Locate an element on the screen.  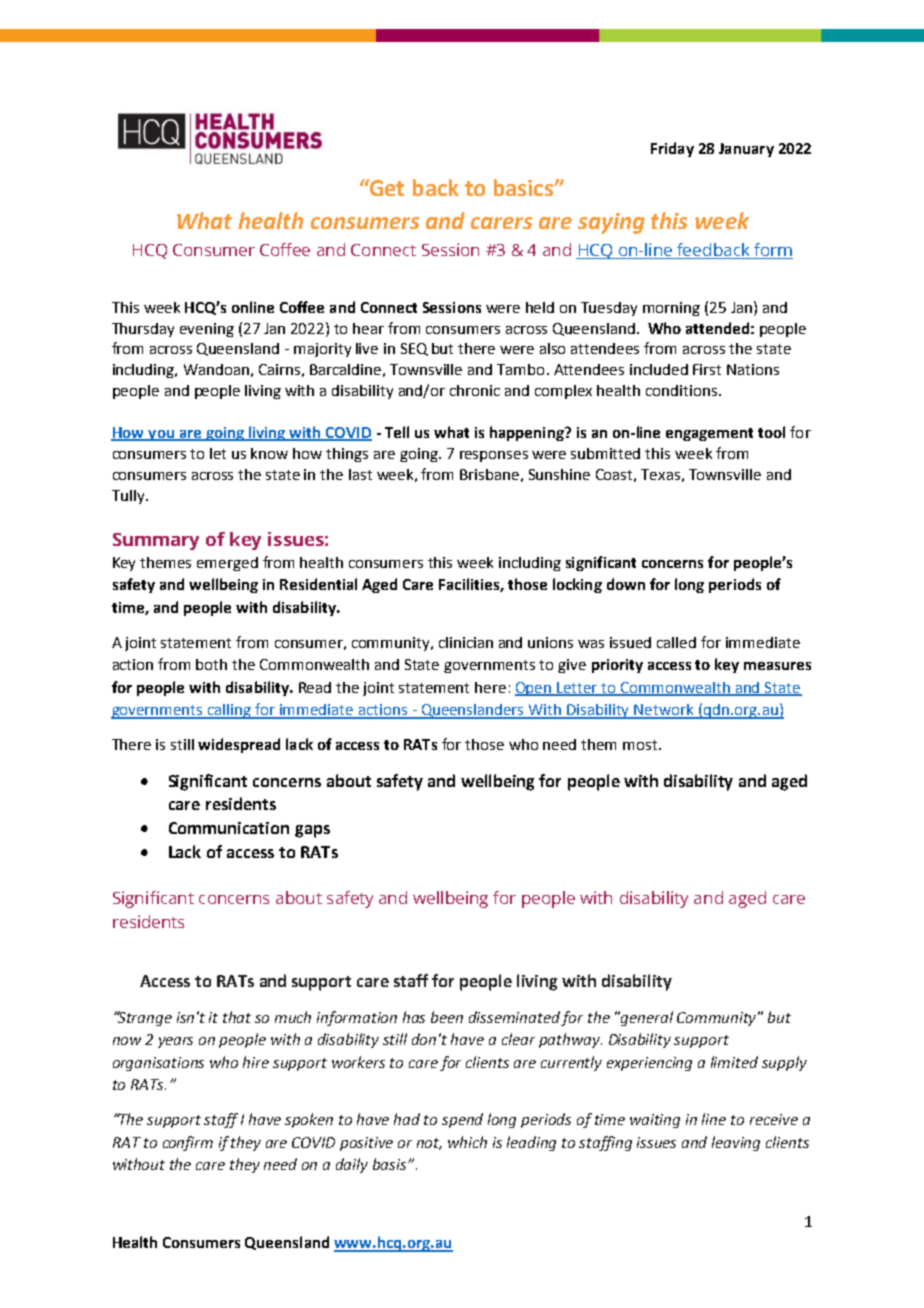
Friday is located at coordinates (672, 149).
